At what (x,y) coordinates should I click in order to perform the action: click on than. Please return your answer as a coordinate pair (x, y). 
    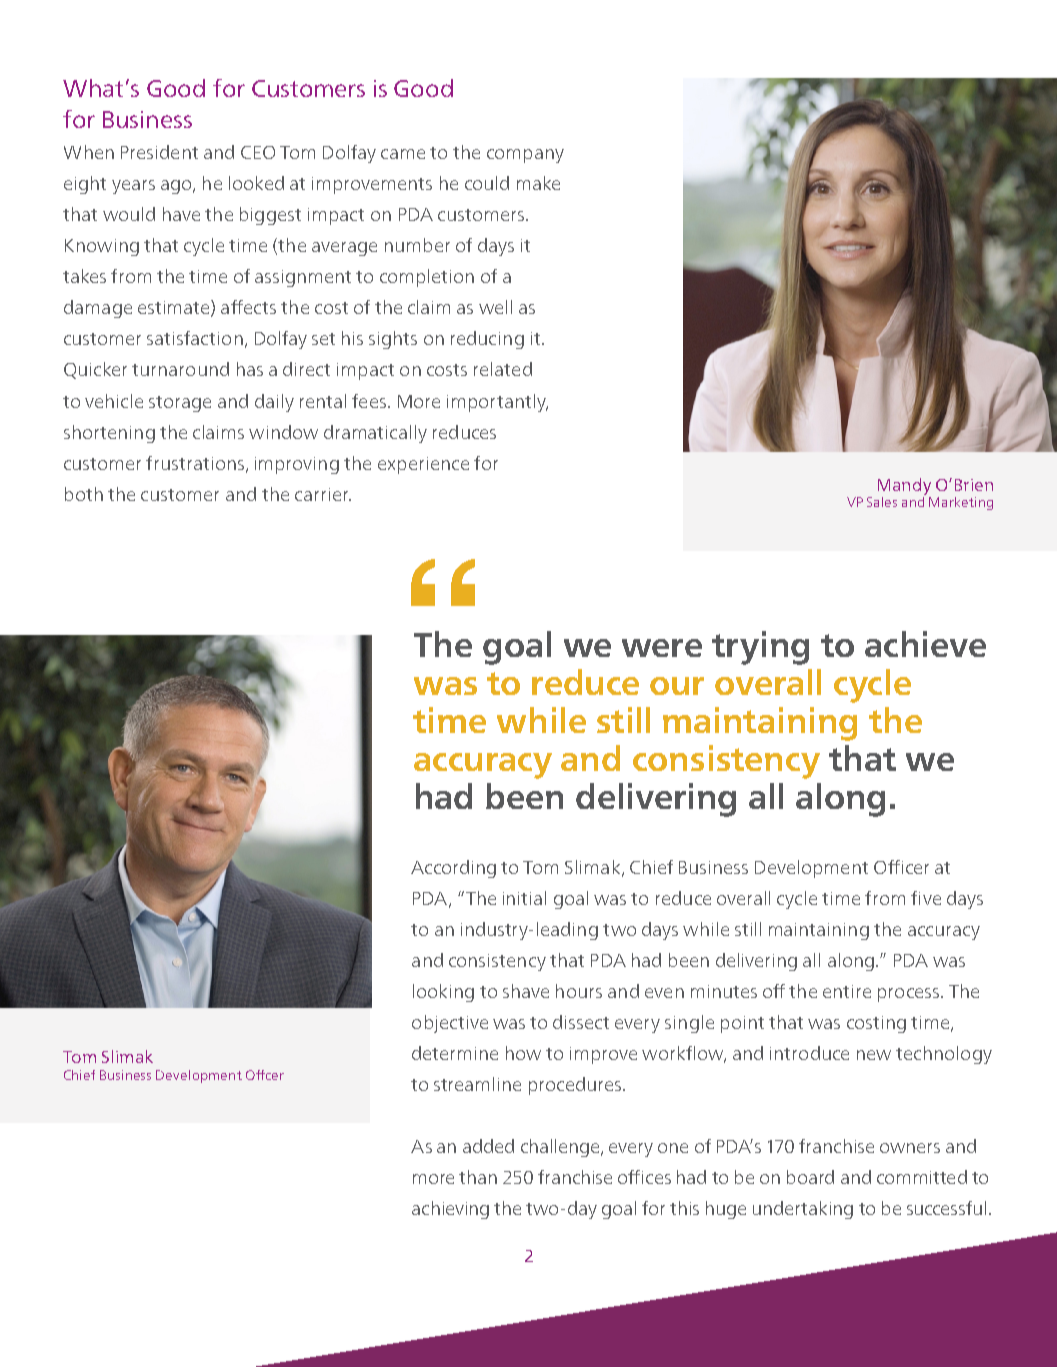
    Looking at the image, I should click on (478, 1177).
